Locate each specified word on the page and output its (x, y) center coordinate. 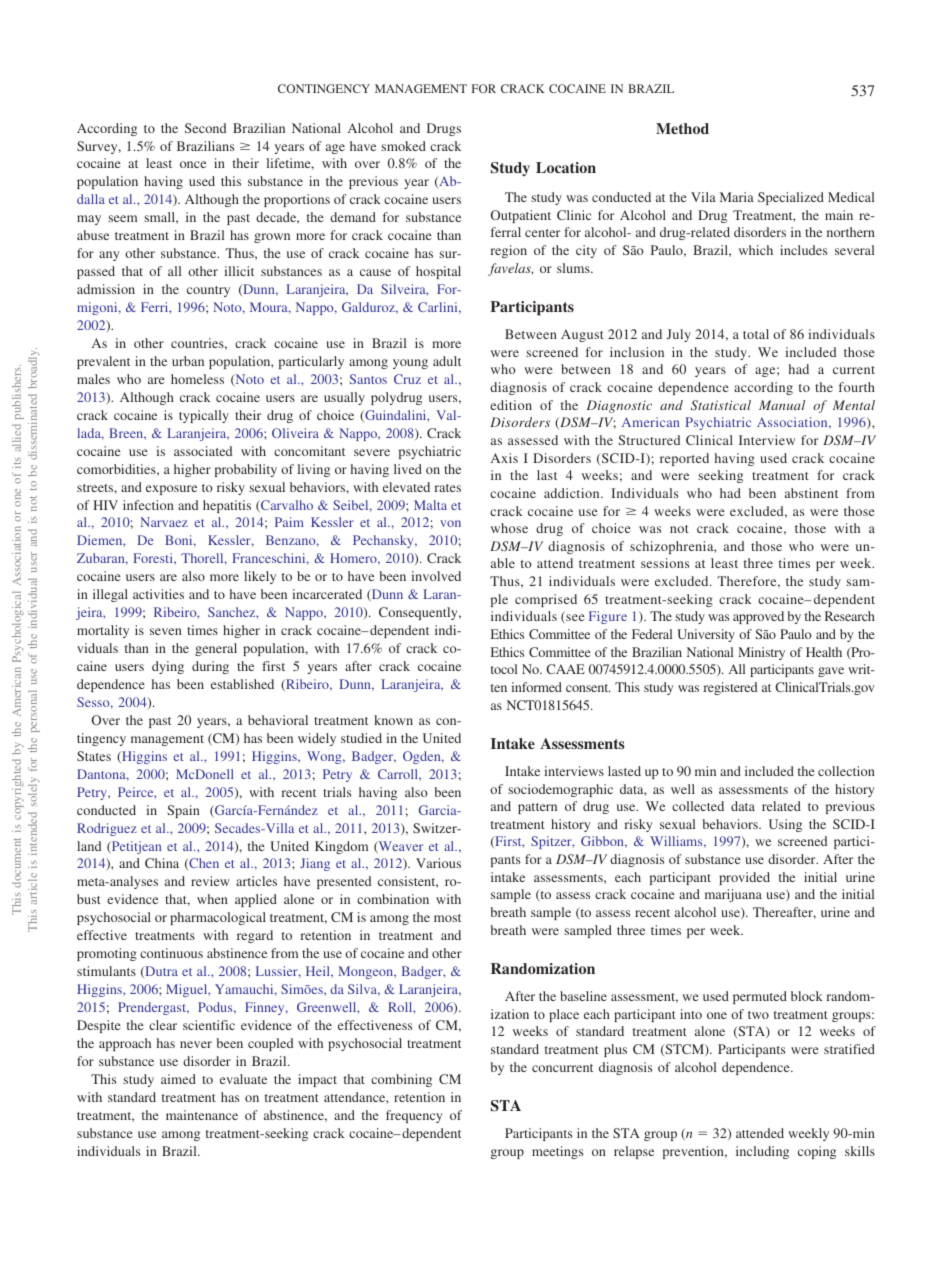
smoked (403, 146)
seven (166, 631)
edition (511, 405)
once (193, 164)
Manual (782, 405)
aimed (178, 1079)
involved (436, 576)
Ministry (761, 653)
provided (744, 878)
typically (204, 416)
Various (438, 863)
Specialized (791, 198)
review (210, 881)
